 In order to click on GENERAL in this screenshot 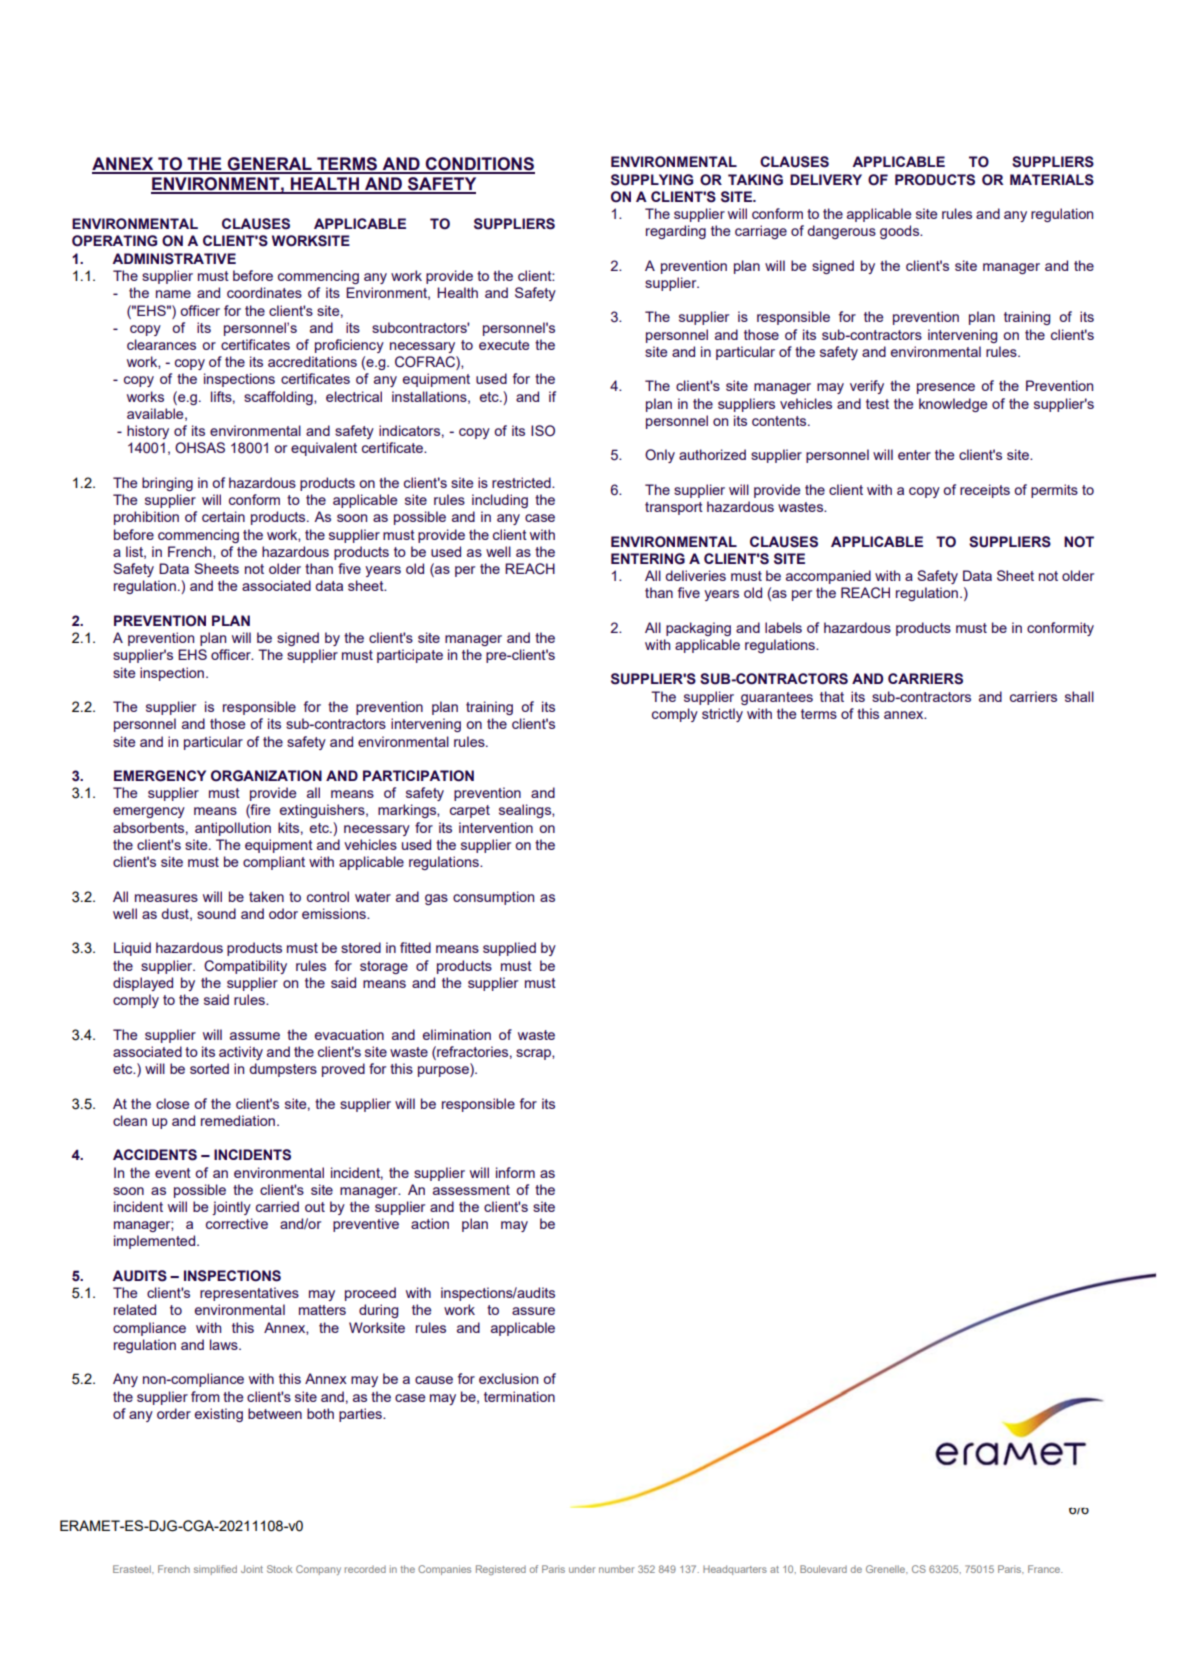, I will do `click(270, 165)`.
